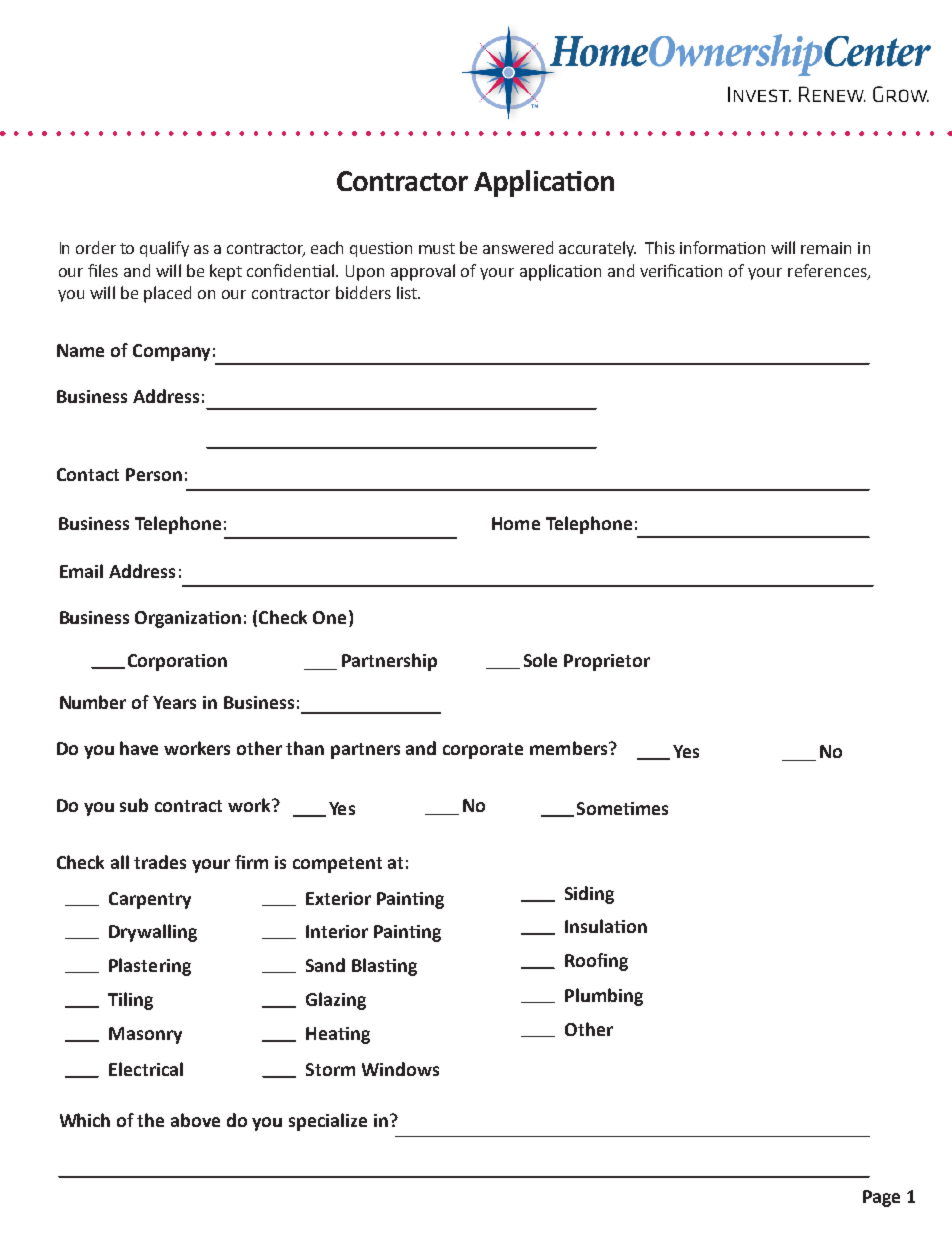  What do you see at coordinates (160, 862) in the screenshot?
I see `trades` at bounding box center [160, 862].
